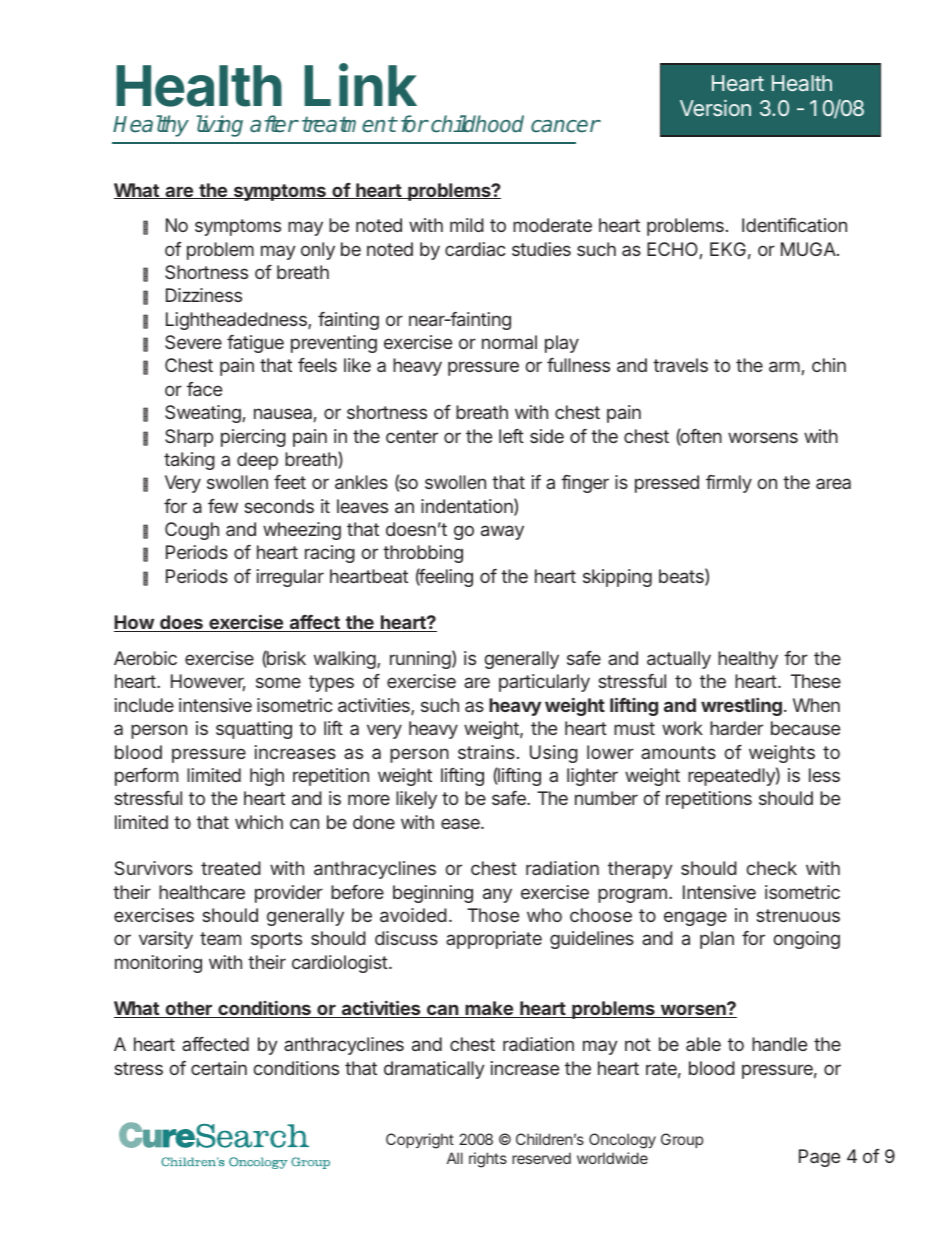 The image size is (952, 1233). I want to click on Version, so click(715, 108).
